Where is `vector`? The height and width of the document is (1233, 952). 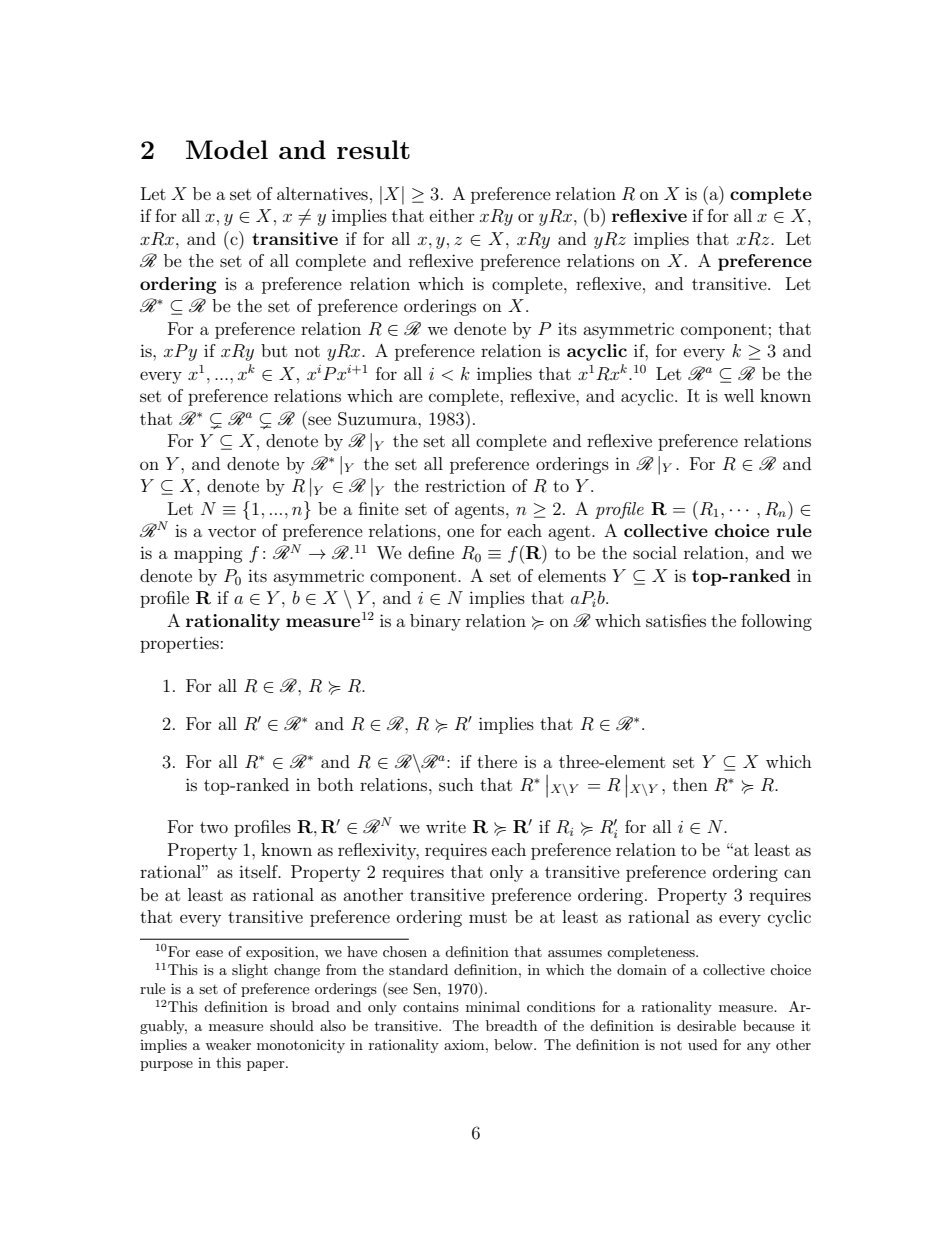
vector is located at coordinates (232, 531).
